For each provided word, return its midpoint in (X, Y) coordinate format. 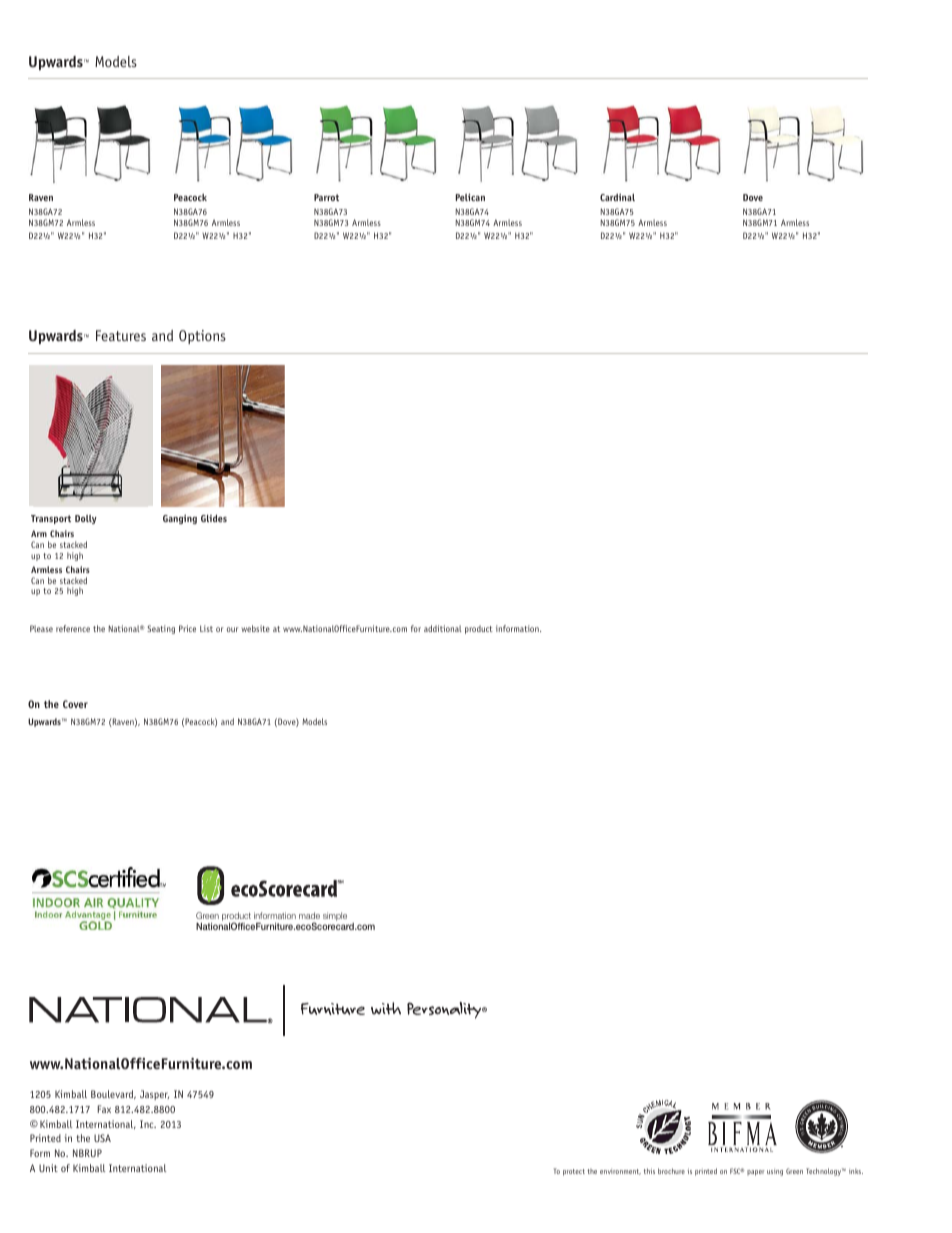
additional (443, 628)
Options (202, 337)
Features (121, 335)
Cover (75, 704)
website (256, 628)
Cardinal (617, 197)
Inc (148, 1124)
